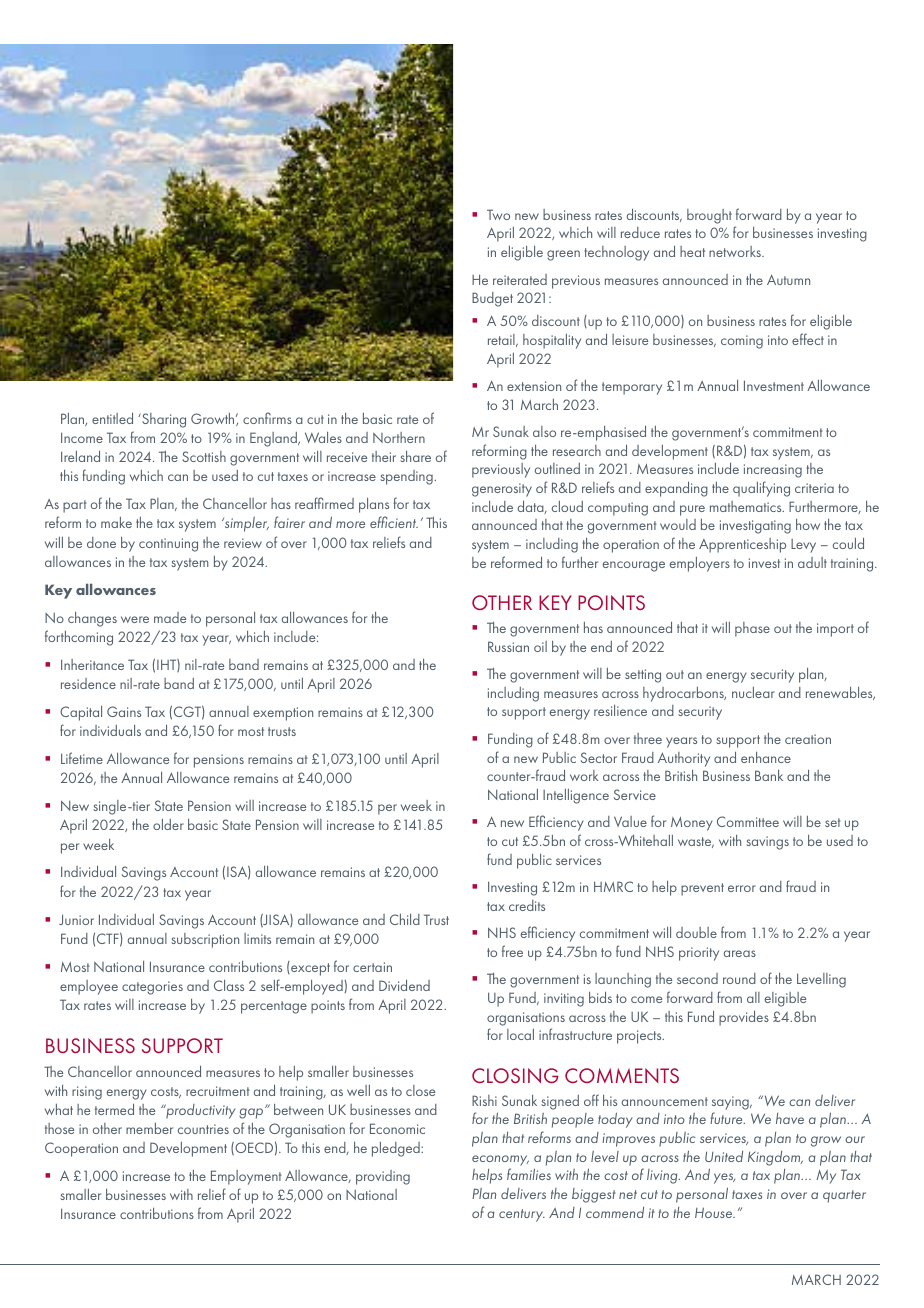 The image size is (924, 1308). What do you see at coordinates (492, 299) in the page?
I see `Budget` at bounding box center [492, 299].
